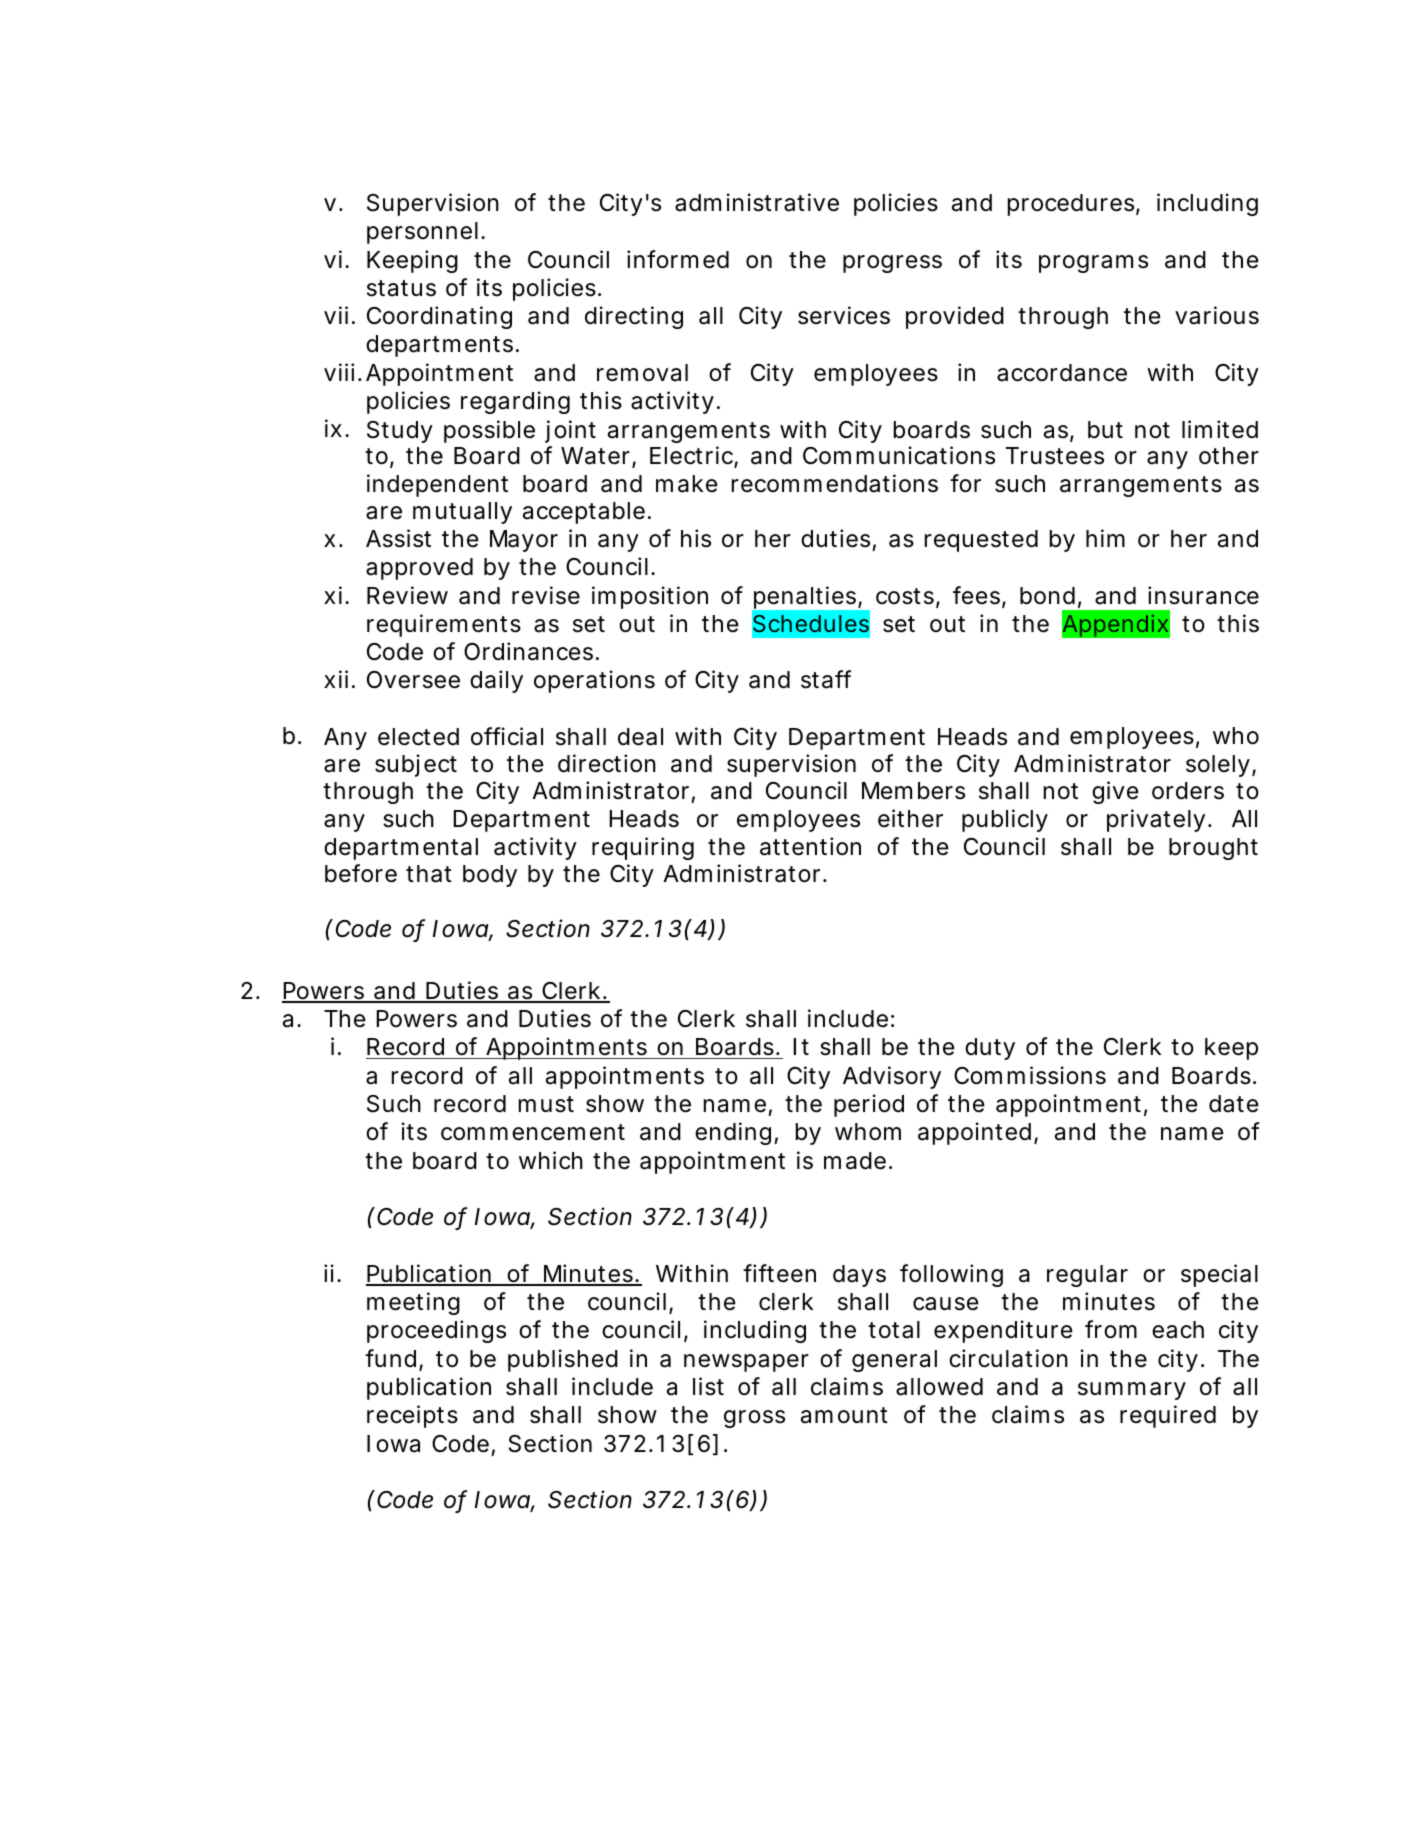 The height and width of the screenshot is (1844, 1425). Describe the element at coordinates (1093, 264) in the screenshot. I see `programs` at that location.
